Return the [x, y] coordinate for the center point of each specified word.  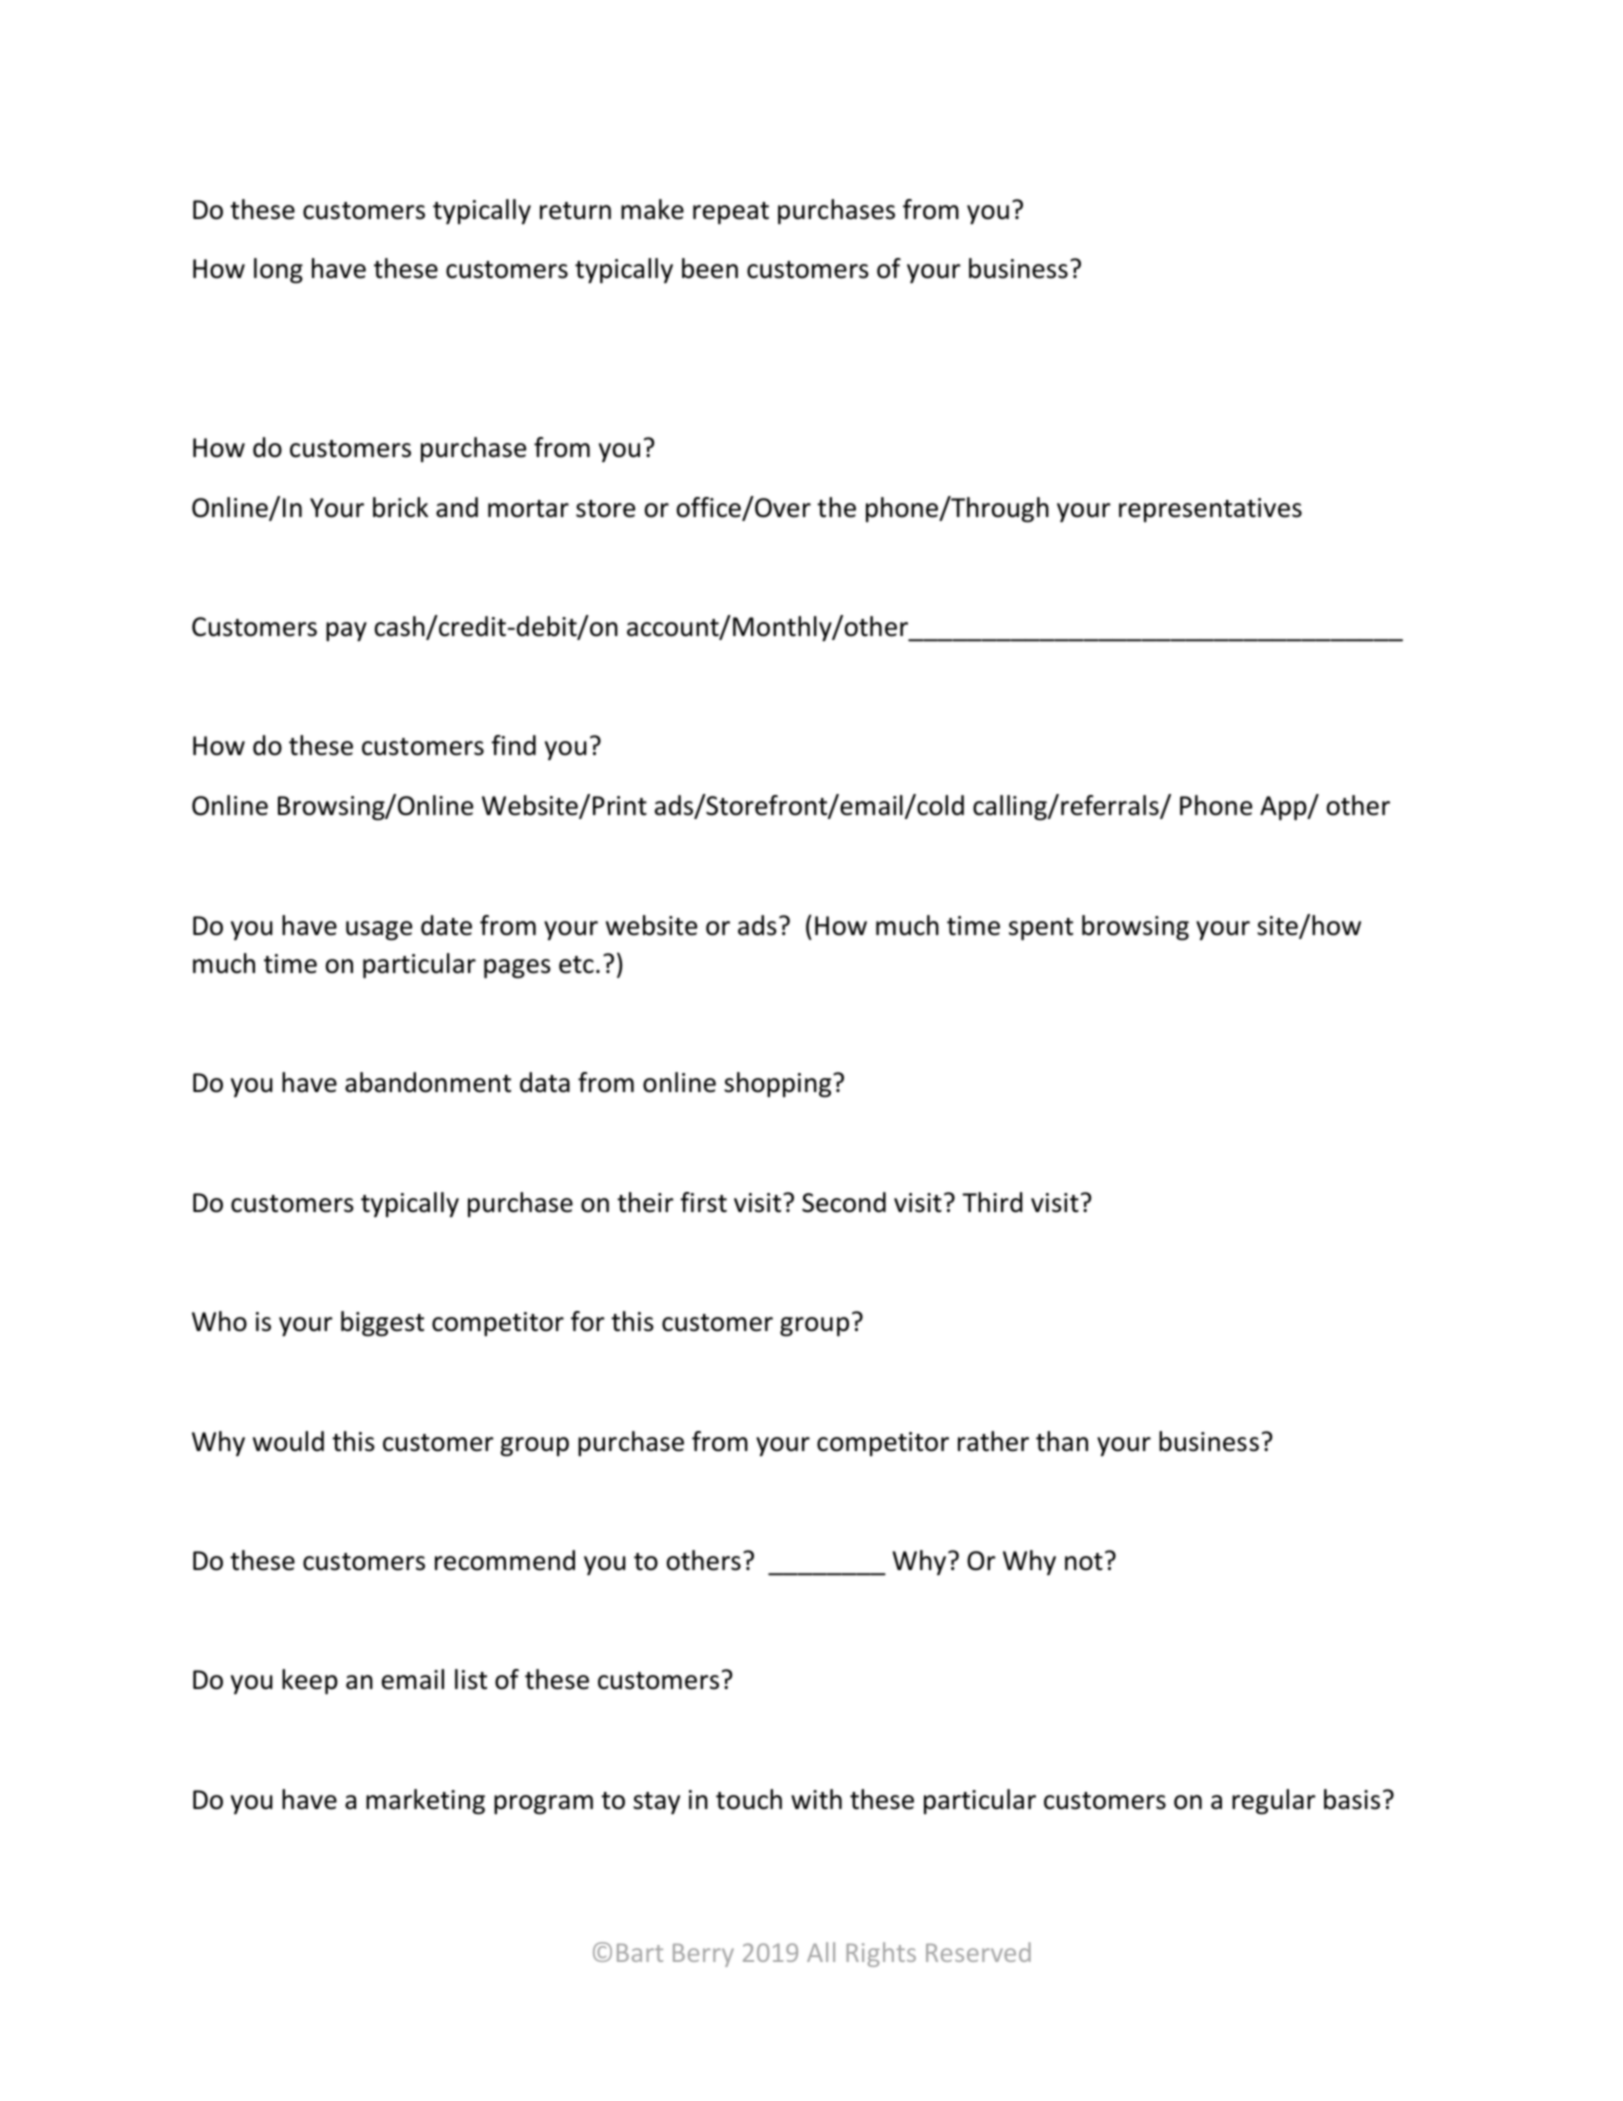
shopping [779, 1085]
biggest [382, 1324]
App [1284, 808]
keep [310, 1681]
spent [1041, 929]
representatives [1210, 510]
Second [844, 1202]
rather [993, 1441]
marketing [425, 1802]
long [278, 271]
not [1084, 1562]
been [710, 268]
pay [346, 631]
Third [992, 1202]
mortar [528, 509]
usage [379, 931]
